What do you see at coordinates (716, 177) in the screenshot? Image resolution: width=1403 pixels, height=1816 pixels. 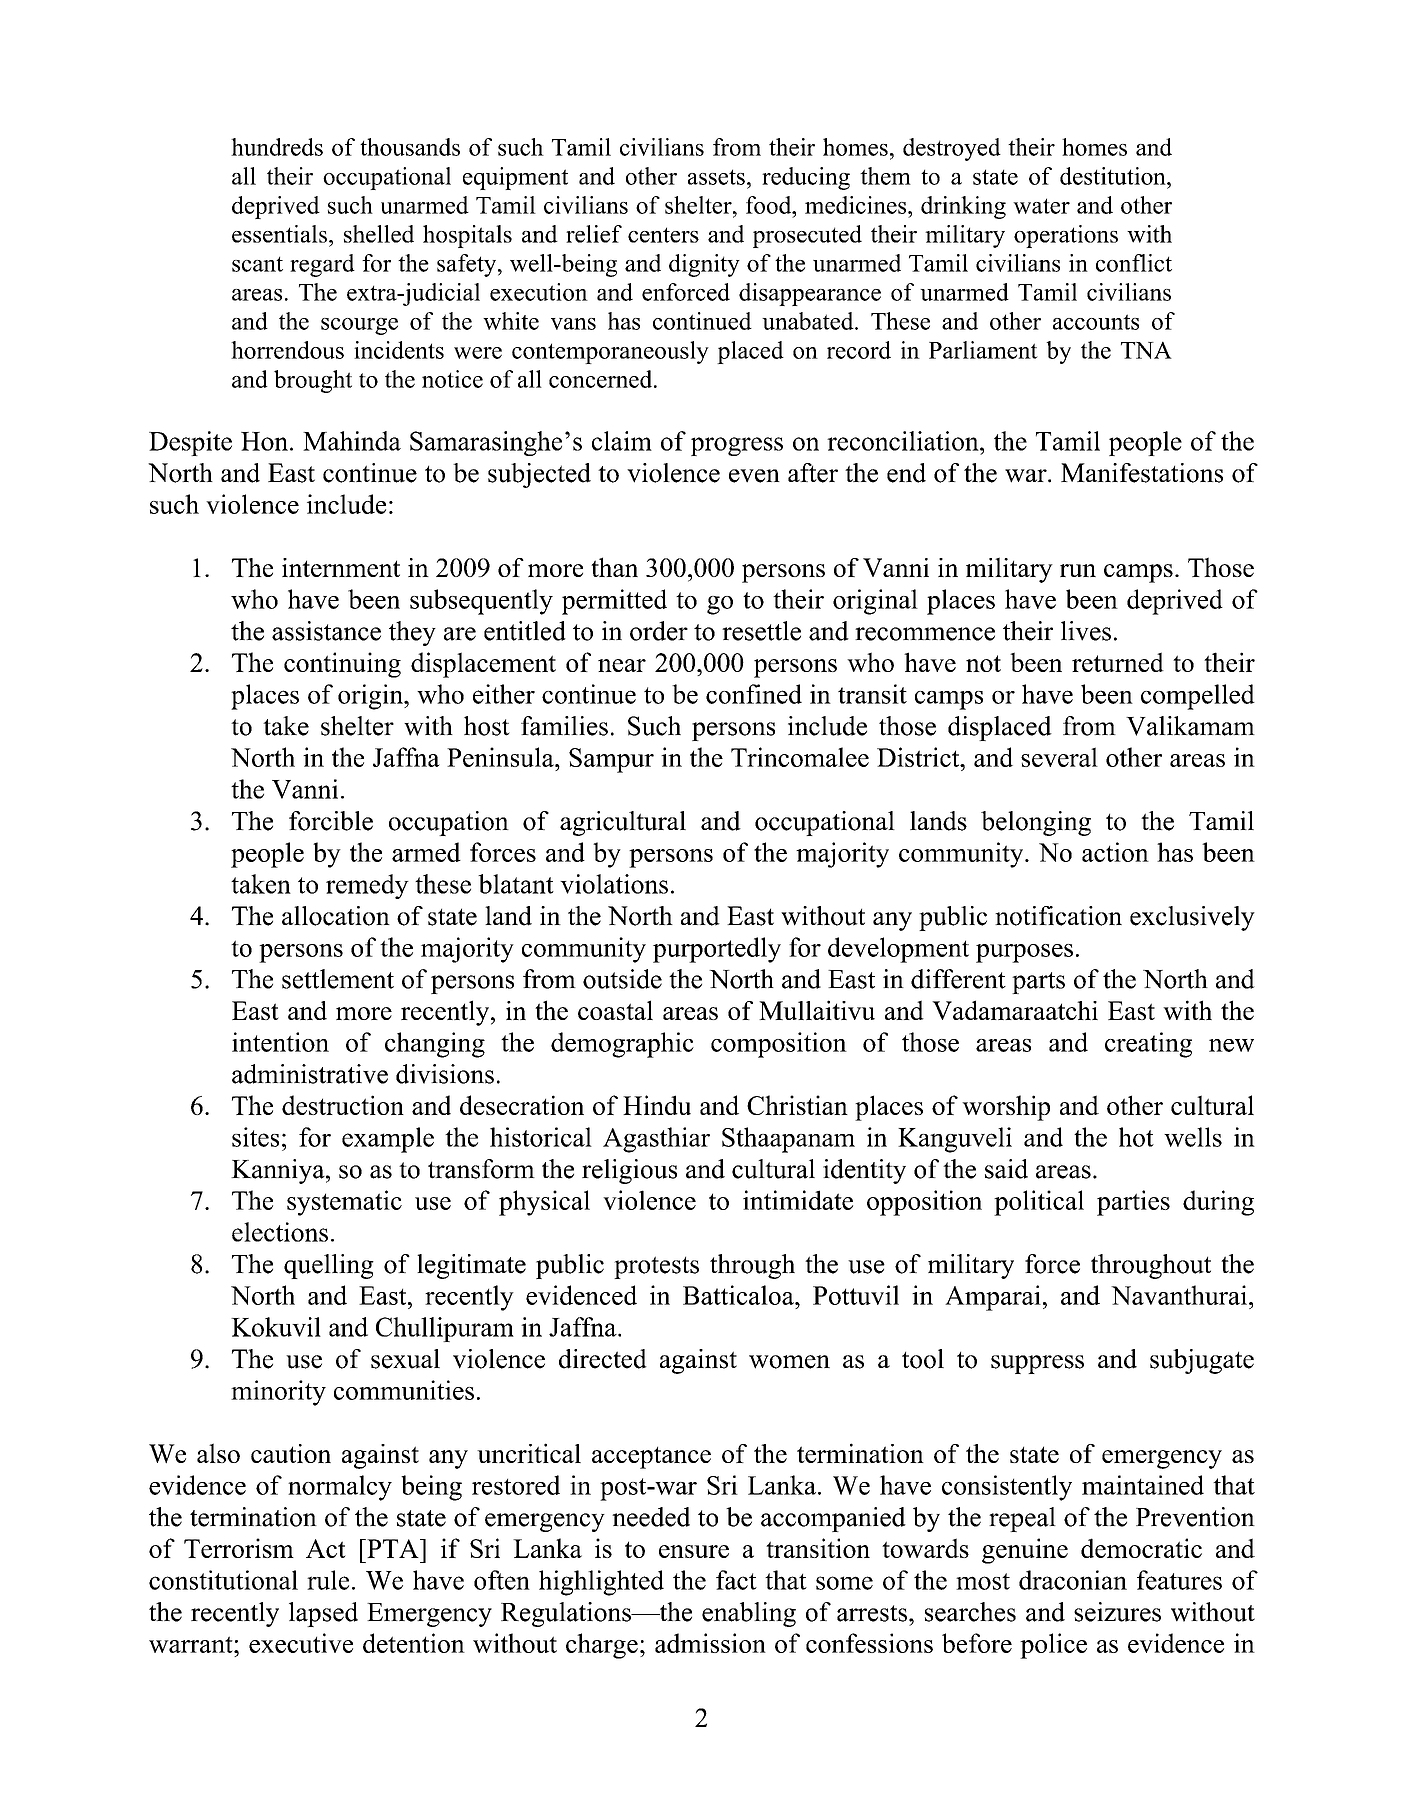 I see `assets` at bounding box center [716, 177].
